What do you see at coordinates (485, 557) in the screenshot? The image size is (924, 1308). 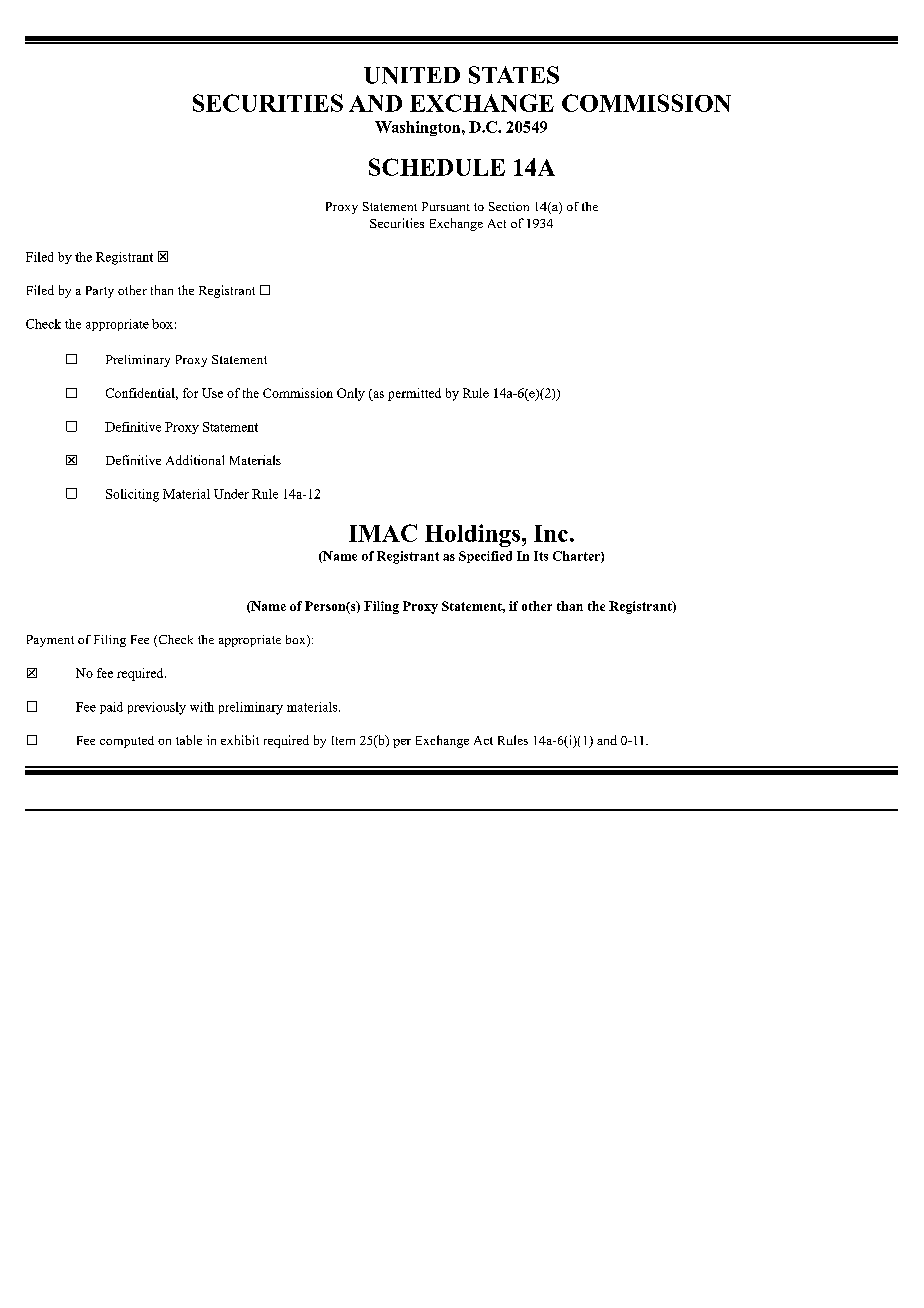 I see `Specified` at bounding box center [485, 557].
